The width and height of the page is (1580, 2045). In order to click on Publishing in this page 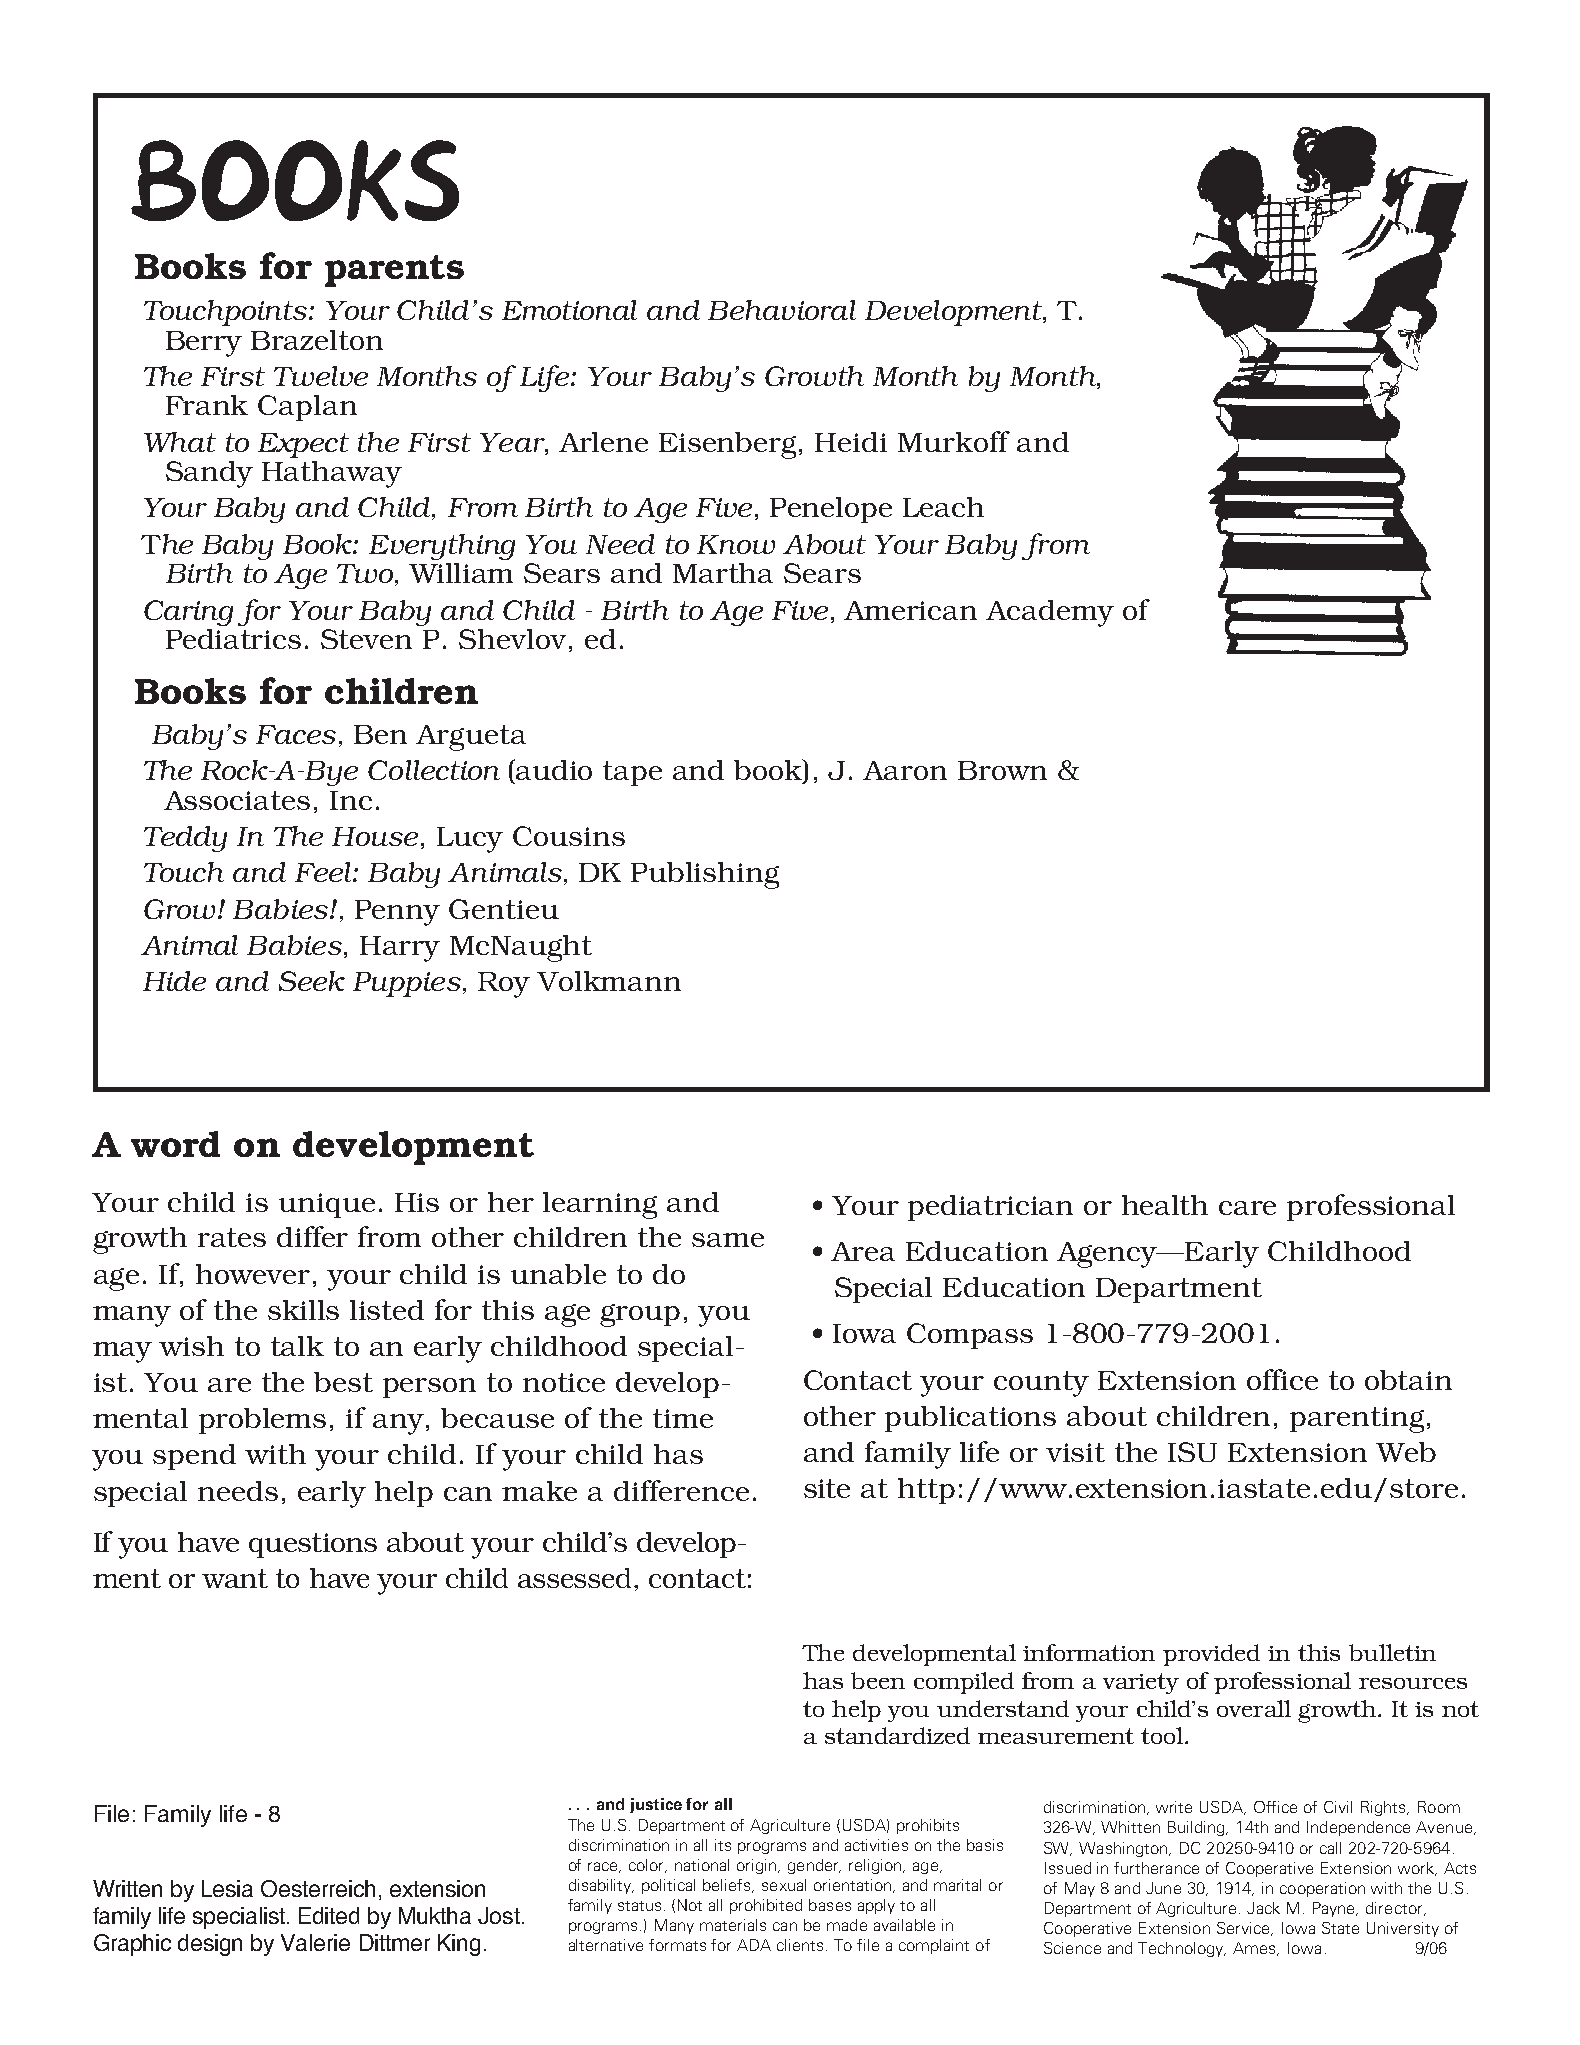, I will do `click(705, 875)`.
